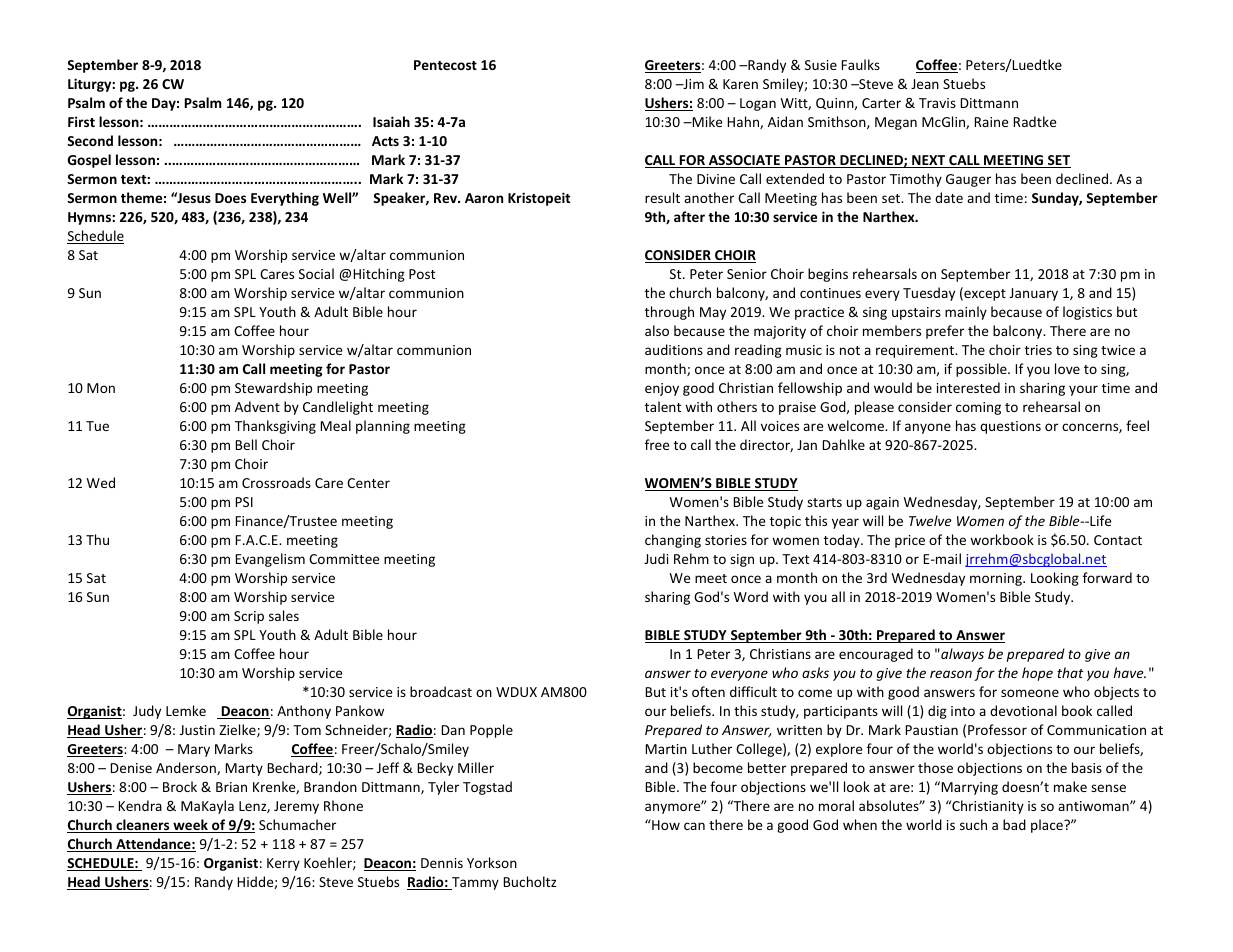 The image size is (1233, 952). What do you see at coordinates (669, 313) in the image?
I see `through` at bounding box center [669, 313].
